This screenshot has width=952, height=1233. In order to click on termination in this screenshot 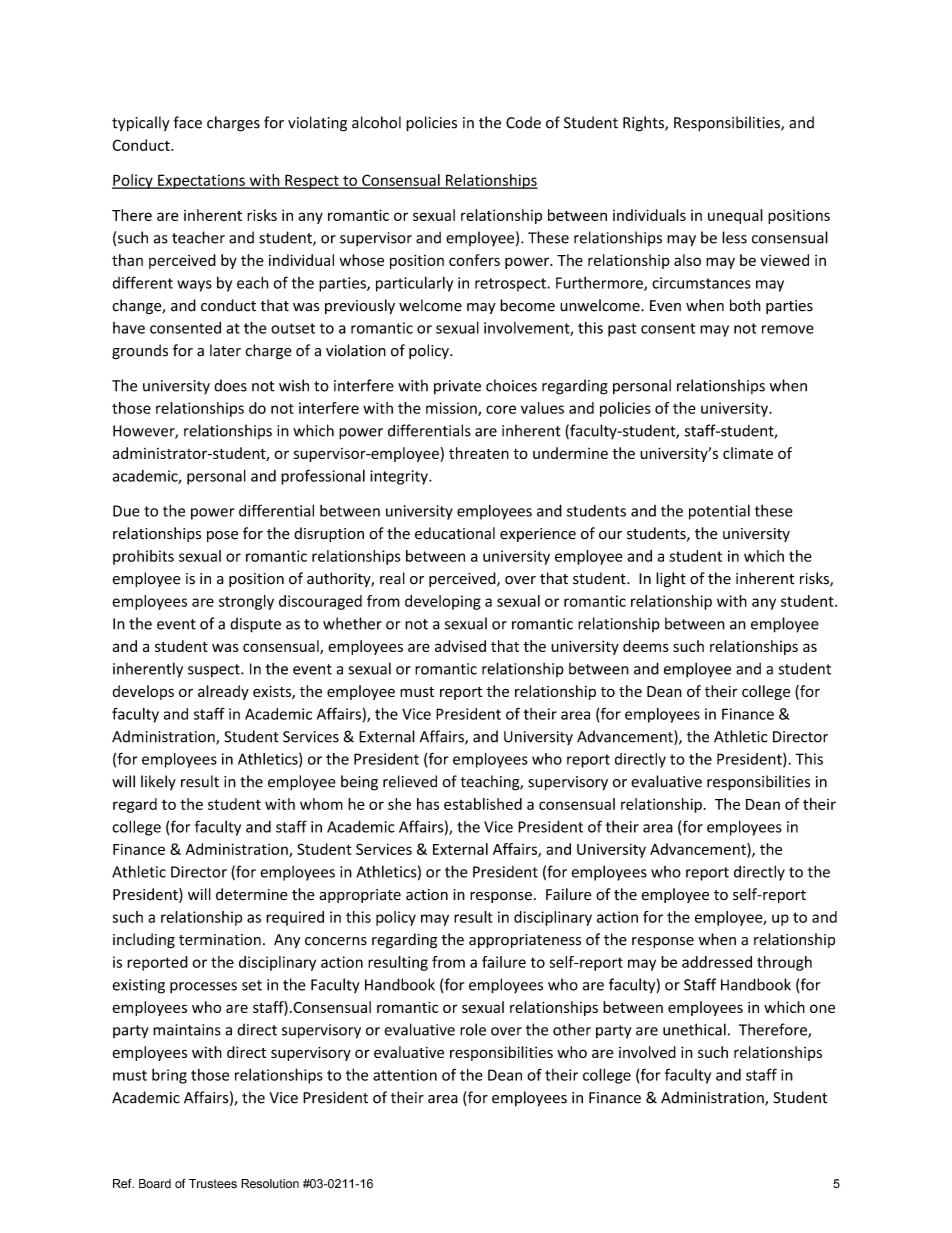, I will do `click(220, 940)`.
